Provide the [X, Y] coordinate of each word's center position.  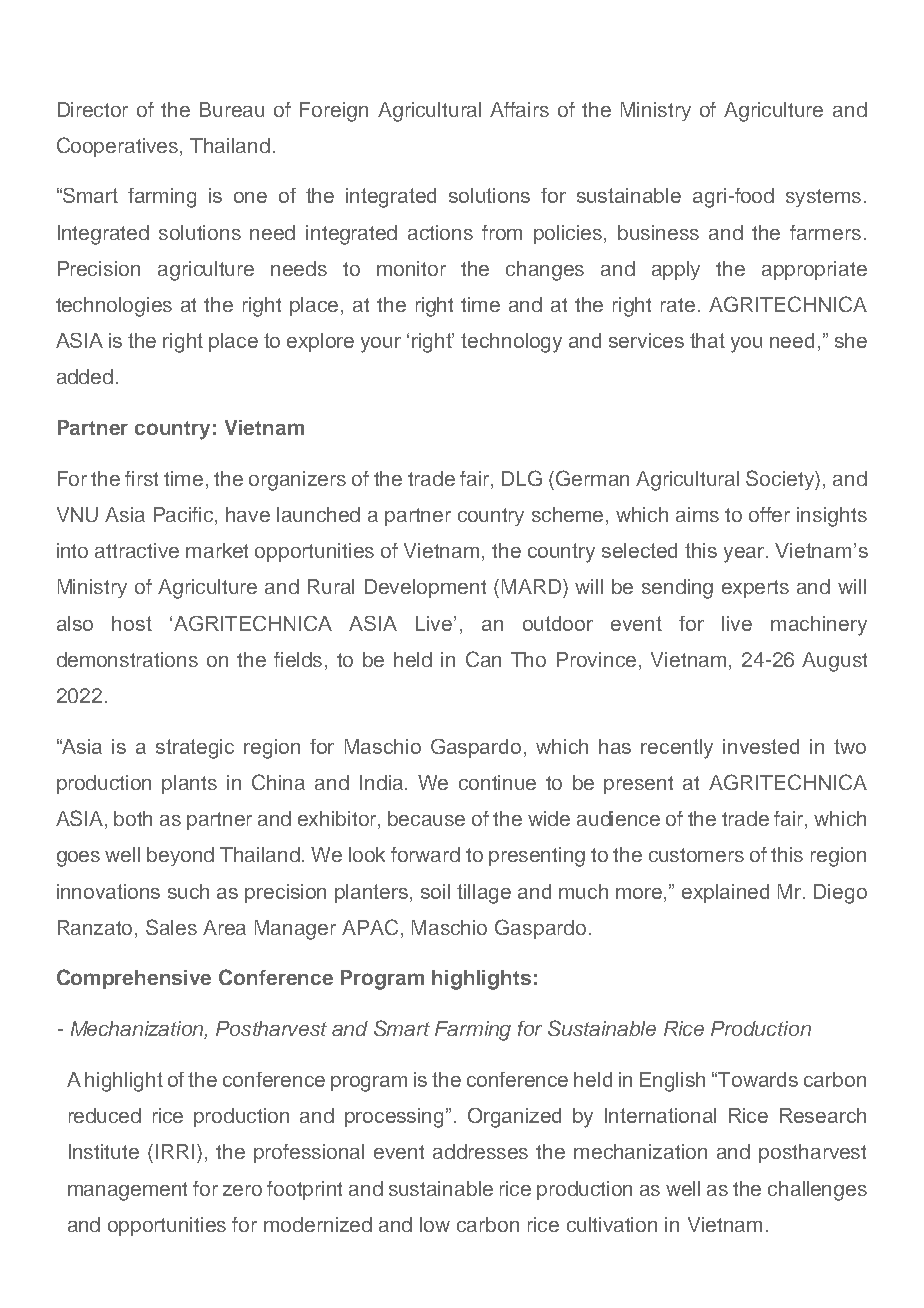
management [127, 1191]
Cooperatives [119, 147]
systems [823, 198]
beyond [180, 856]
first [141, 478]
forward [425, 854]
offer [769, 514]
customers [696, 855]
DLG [522, 478]
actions [440, 232]
